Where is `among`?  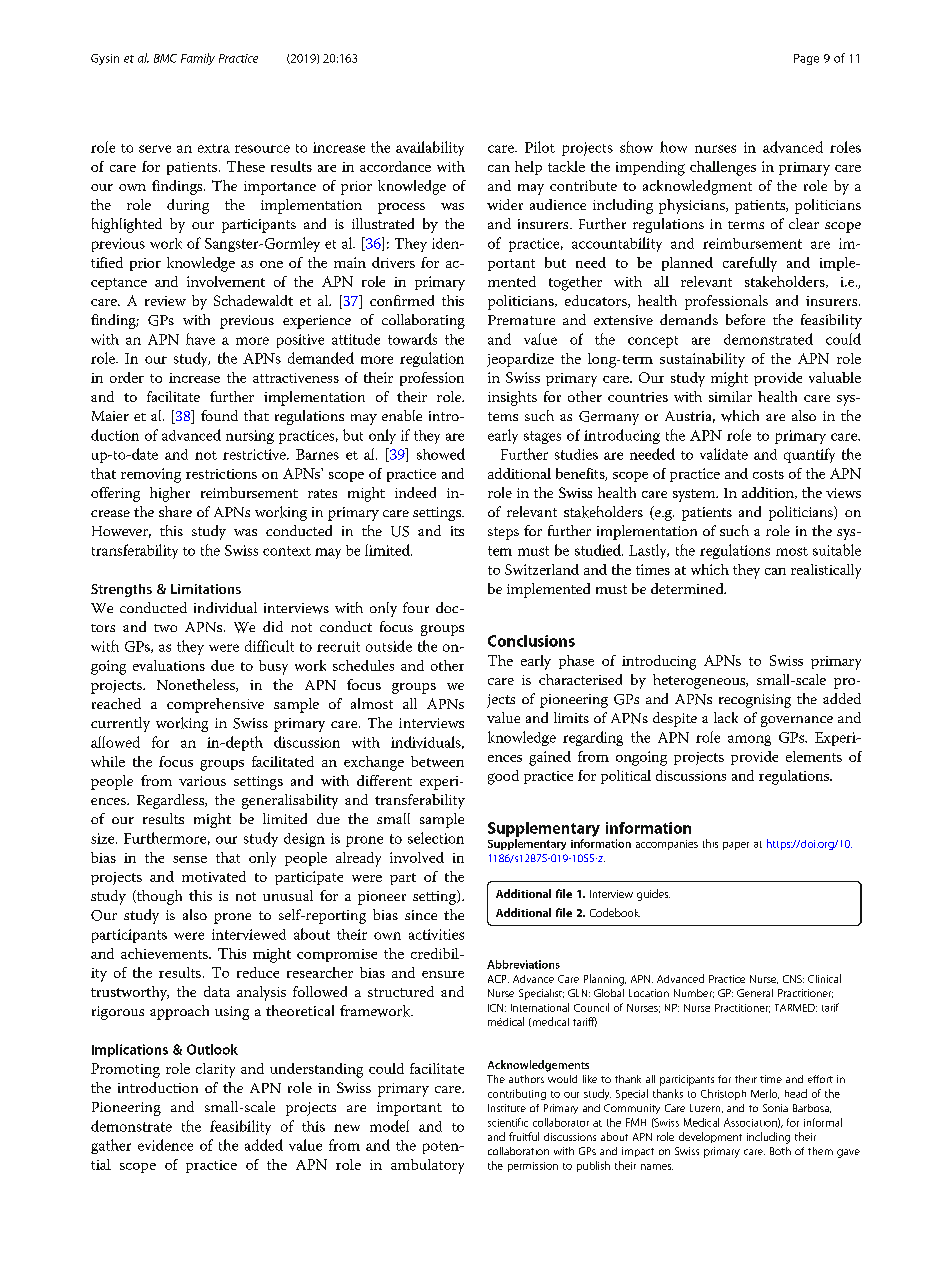 among is located at coordinates (749, 740).
